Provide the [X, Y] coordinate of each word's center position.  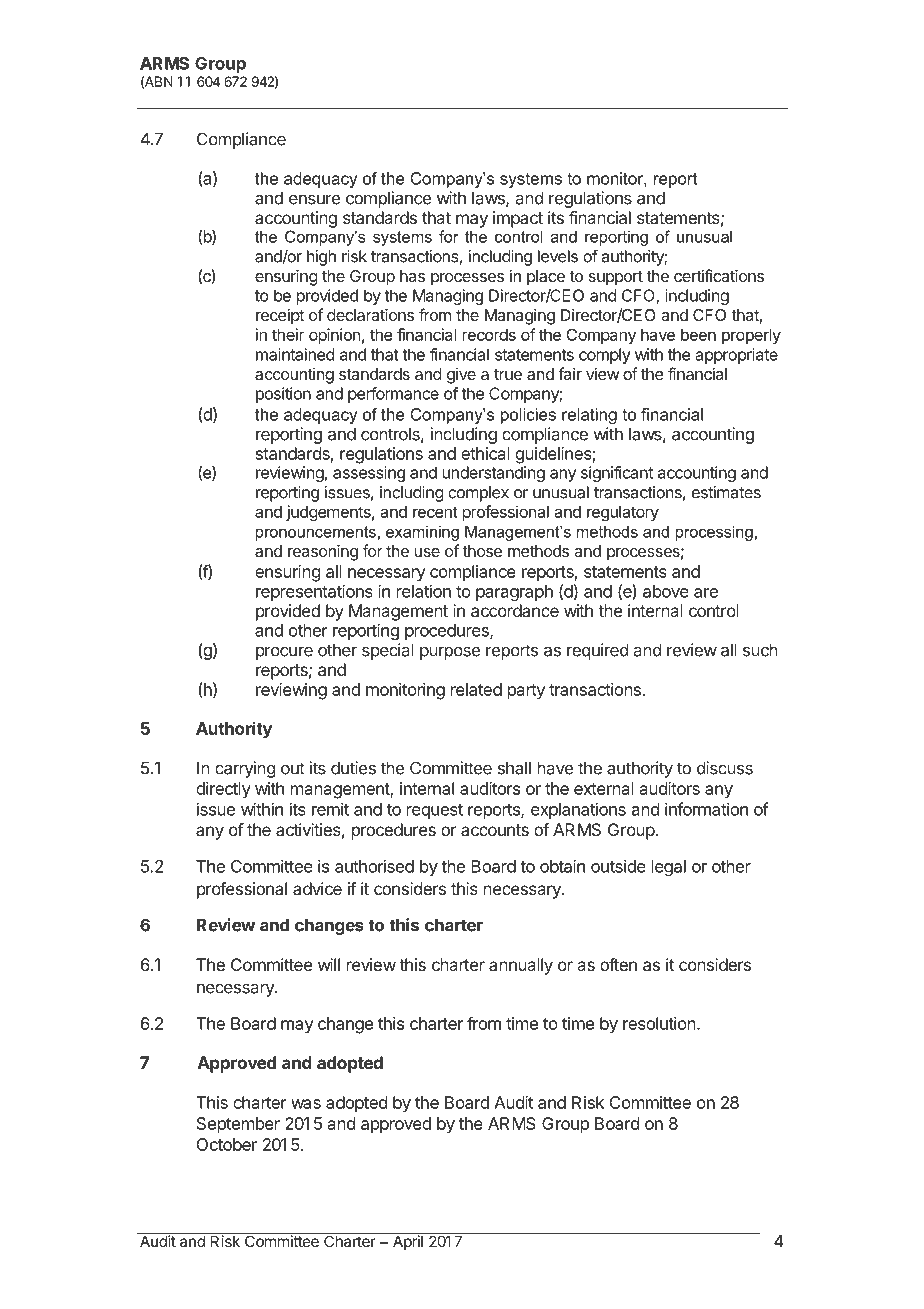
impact [518, 219]
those [482, 551]
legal [669, 868]
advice [317, 888]
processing [714, 533]
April [407, 1241]
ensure [314, 199]
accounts [495, 830]
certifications [719, 275]
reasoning [323, 552]
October [226, 1144]
